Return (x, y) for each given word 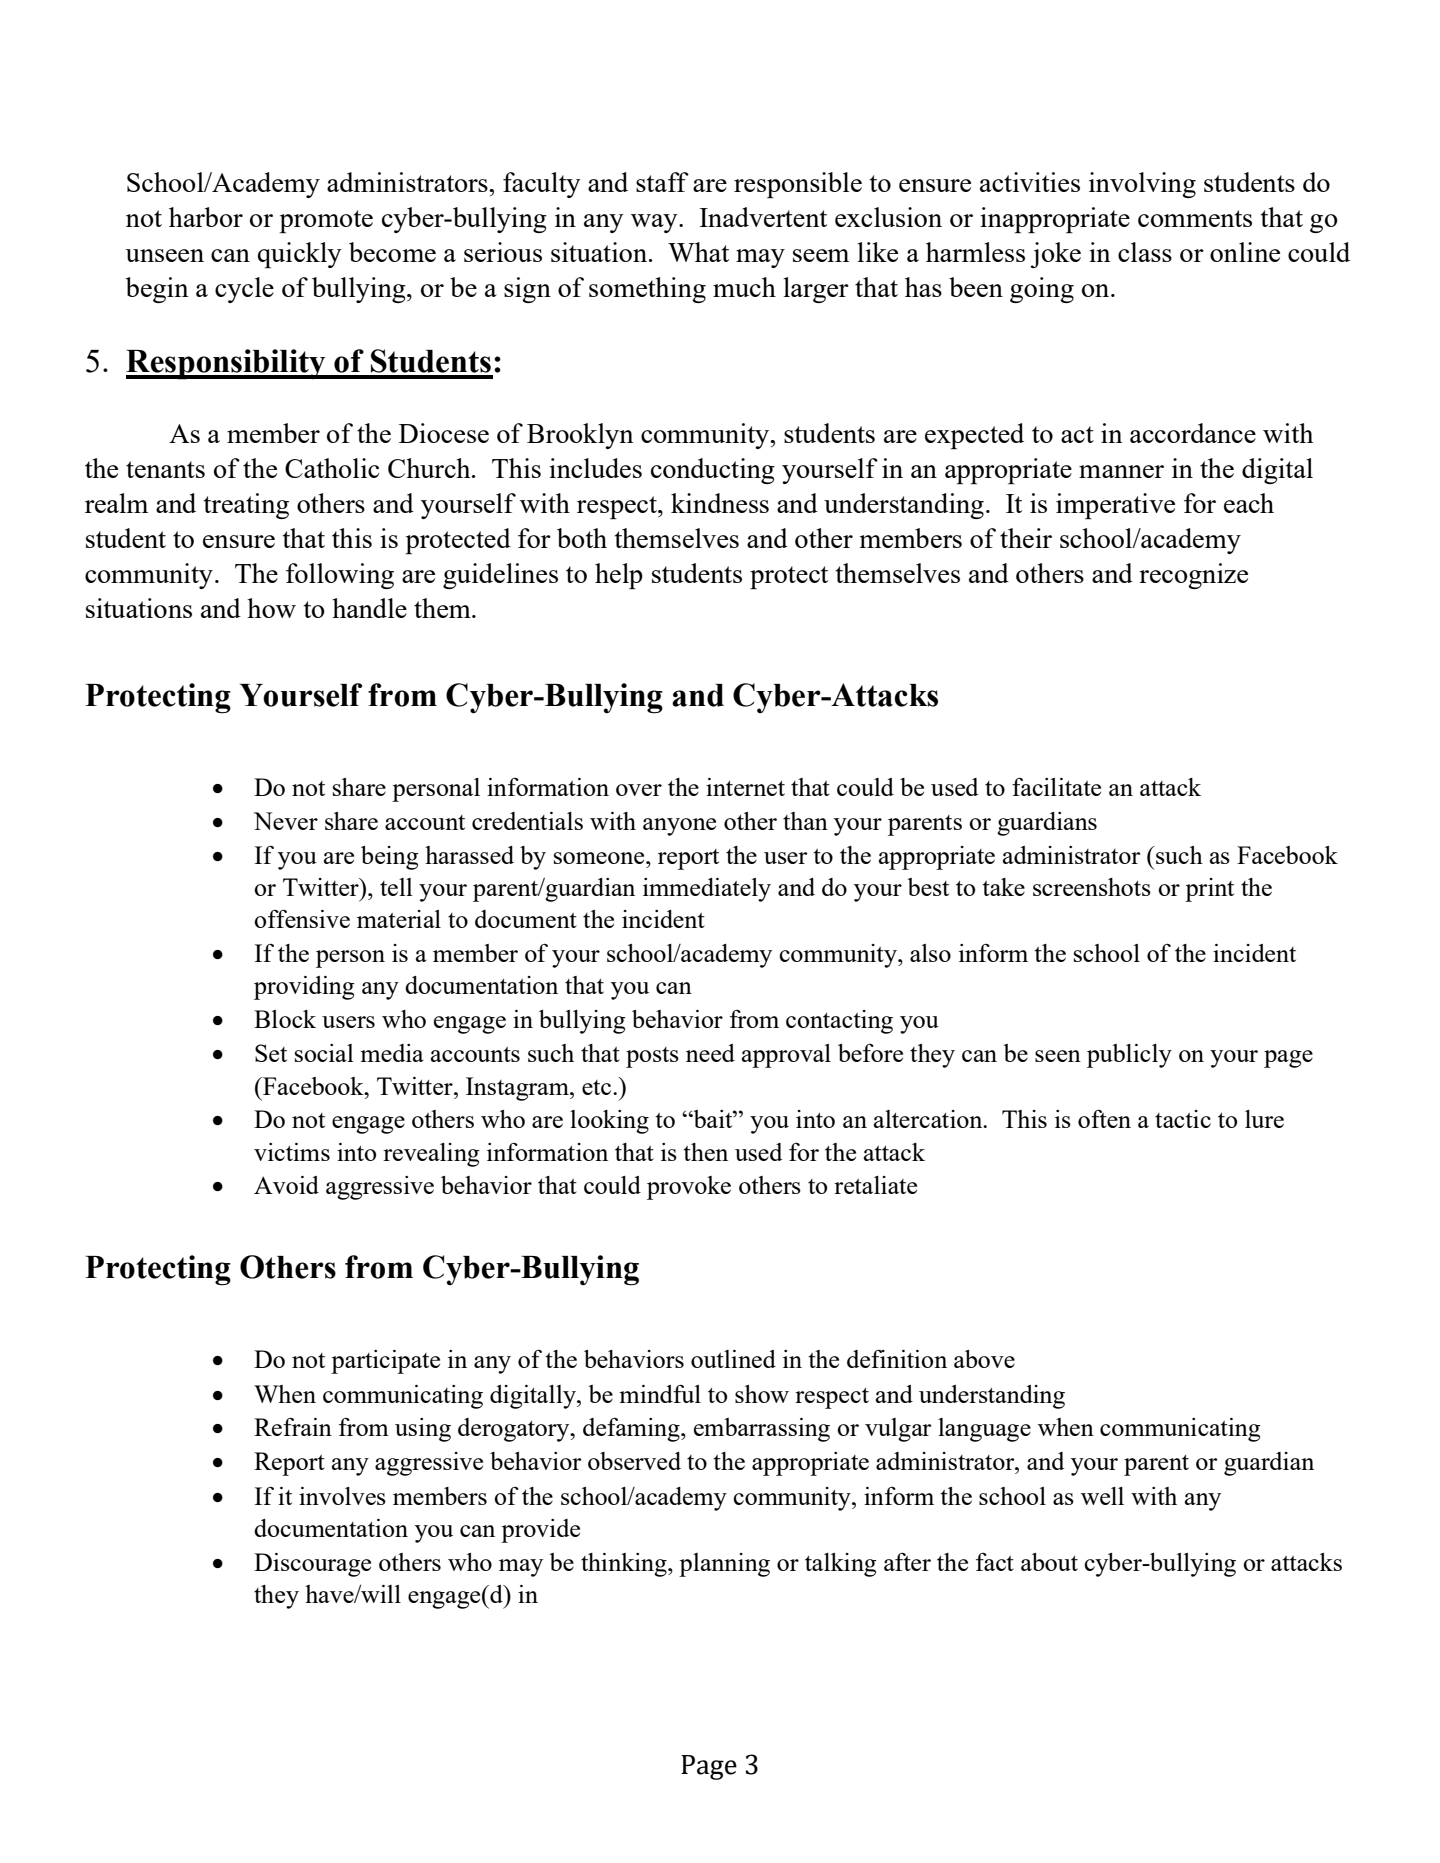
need (710, 1053)
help (619, 576)
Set (271, 1053)
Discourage (312, 1565)
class (1145, 252)
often (1104, 1119)
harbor (206, 217)
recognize (1193, 576)
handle (369, 608)
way (655, 223)
